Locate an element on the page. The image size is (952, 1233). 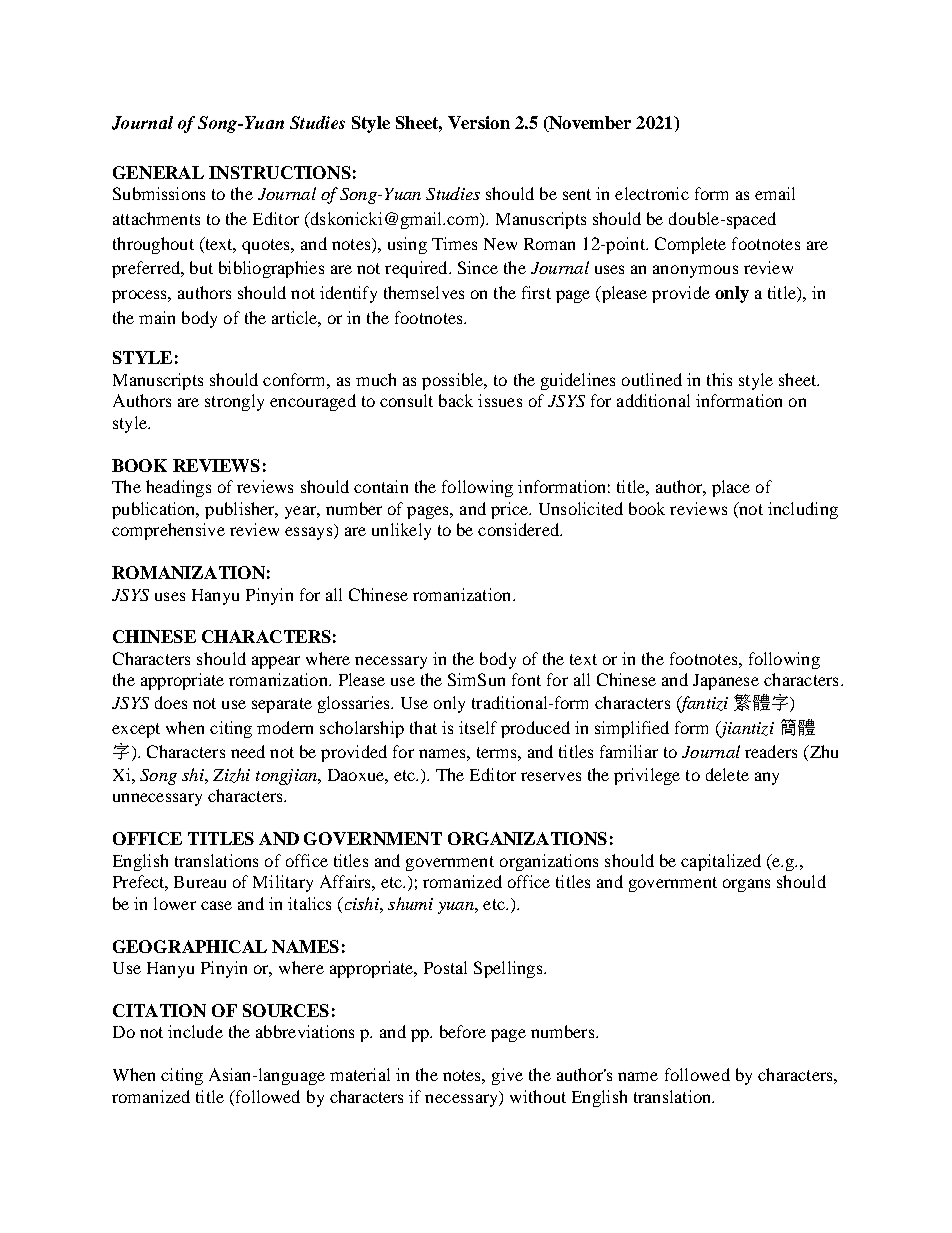
need is located at coordinates (248, 751).
